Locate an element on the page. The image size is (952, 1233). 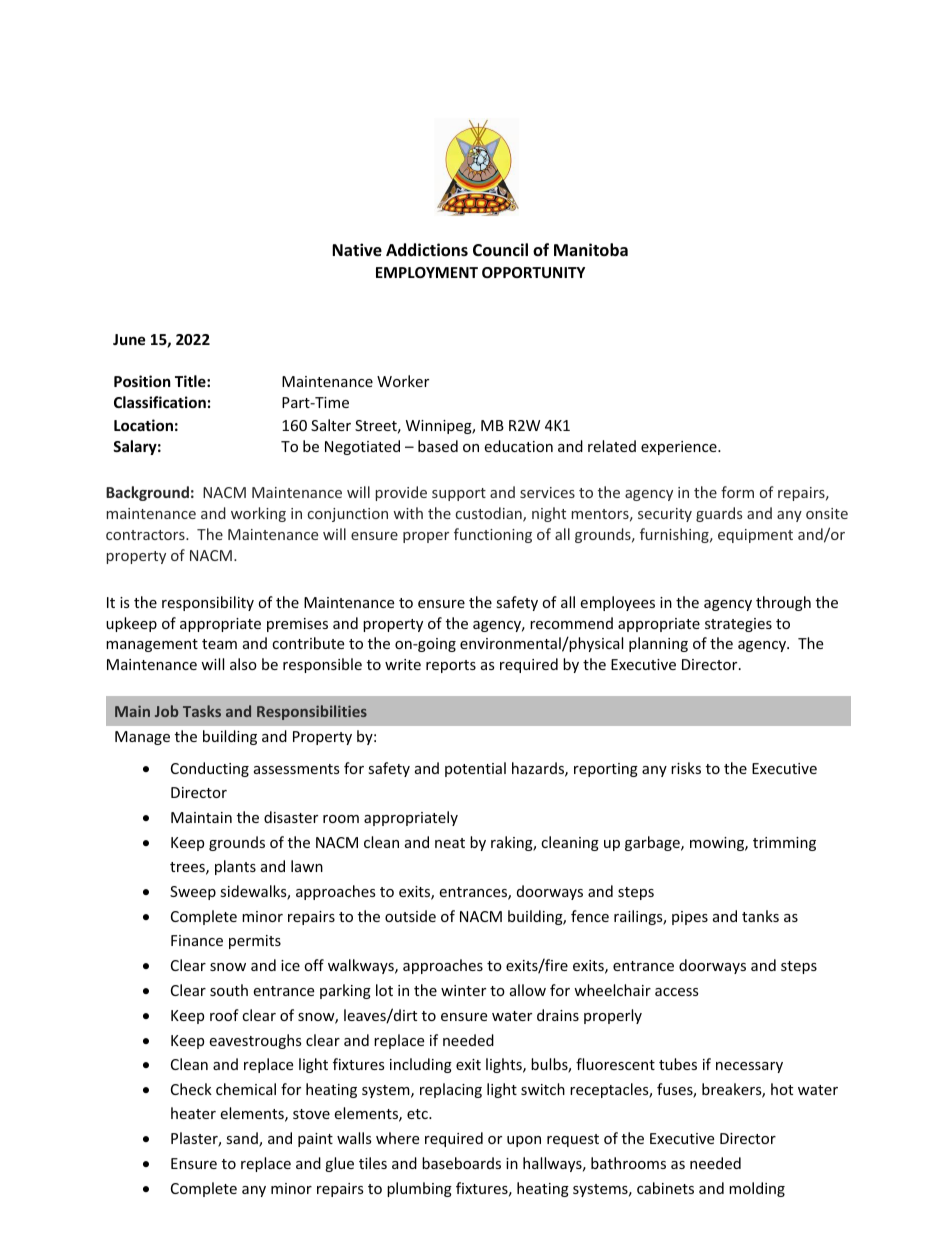
Council is located at coordinates (500, 250).
